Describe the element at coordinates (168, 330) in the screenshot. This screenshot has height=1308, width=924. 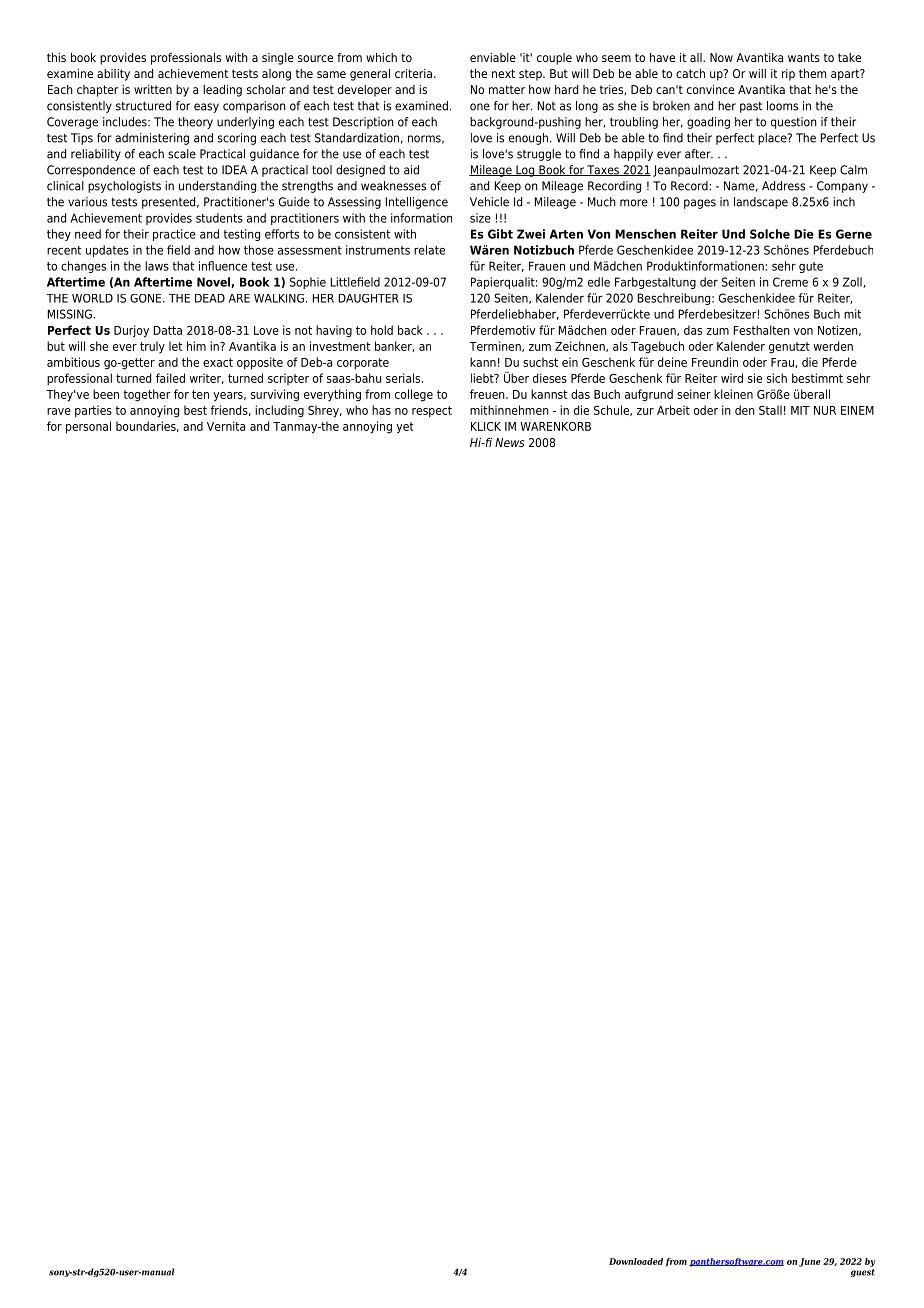
I see `Datta` at that location.
